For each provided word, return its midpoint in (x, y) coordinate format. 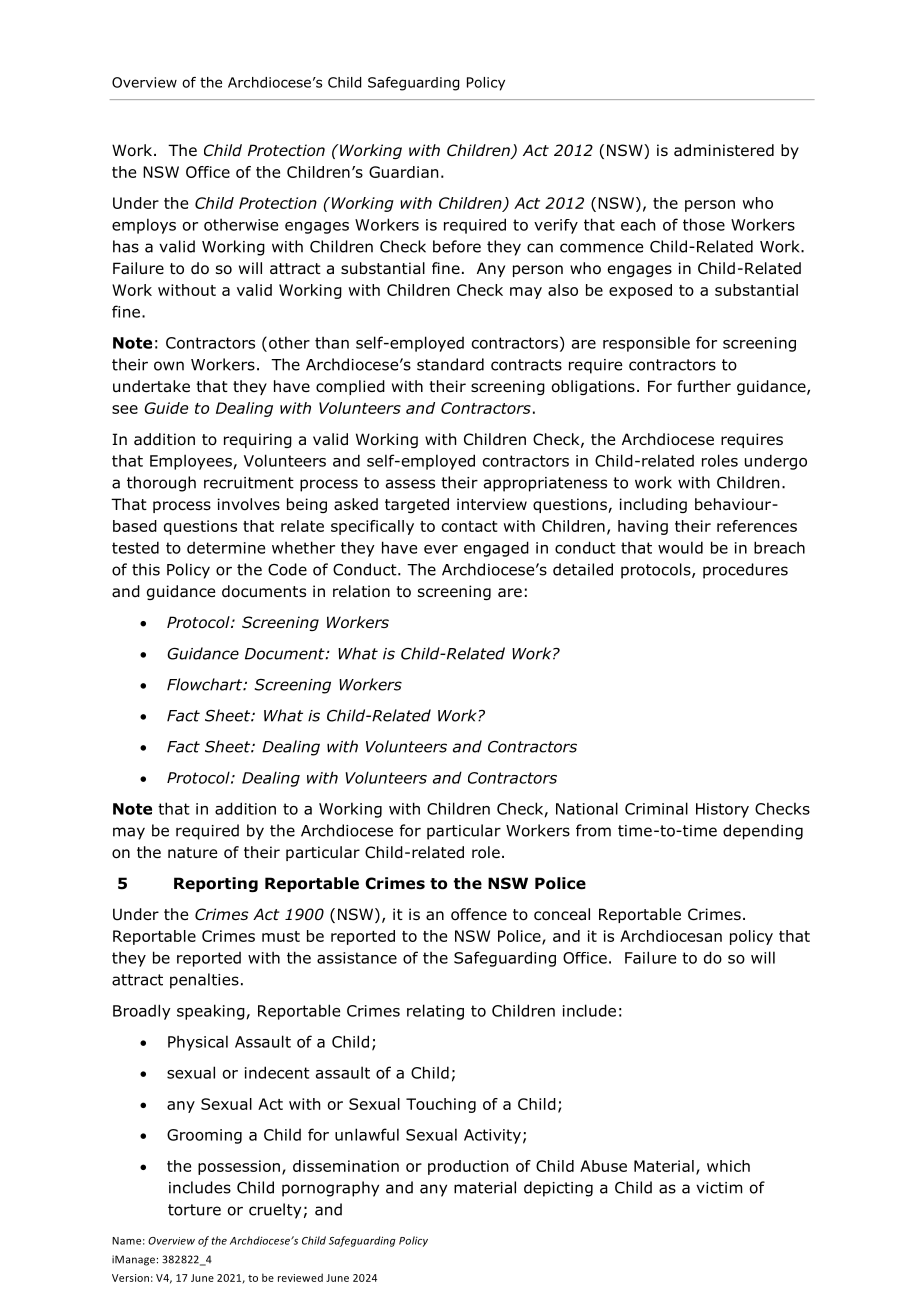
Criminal (656, 808)
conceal (562, 914)
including (653, 505)
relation (361, 591)
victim (719, 1188)
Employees (191, 462)
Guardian (403, 172)
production (468, 1167)
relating (435, 1012)
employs (144, 226)
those (704, 224)
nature (192, 853)
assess (410, 484)
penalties (204, 981)
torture (194, 1210)
